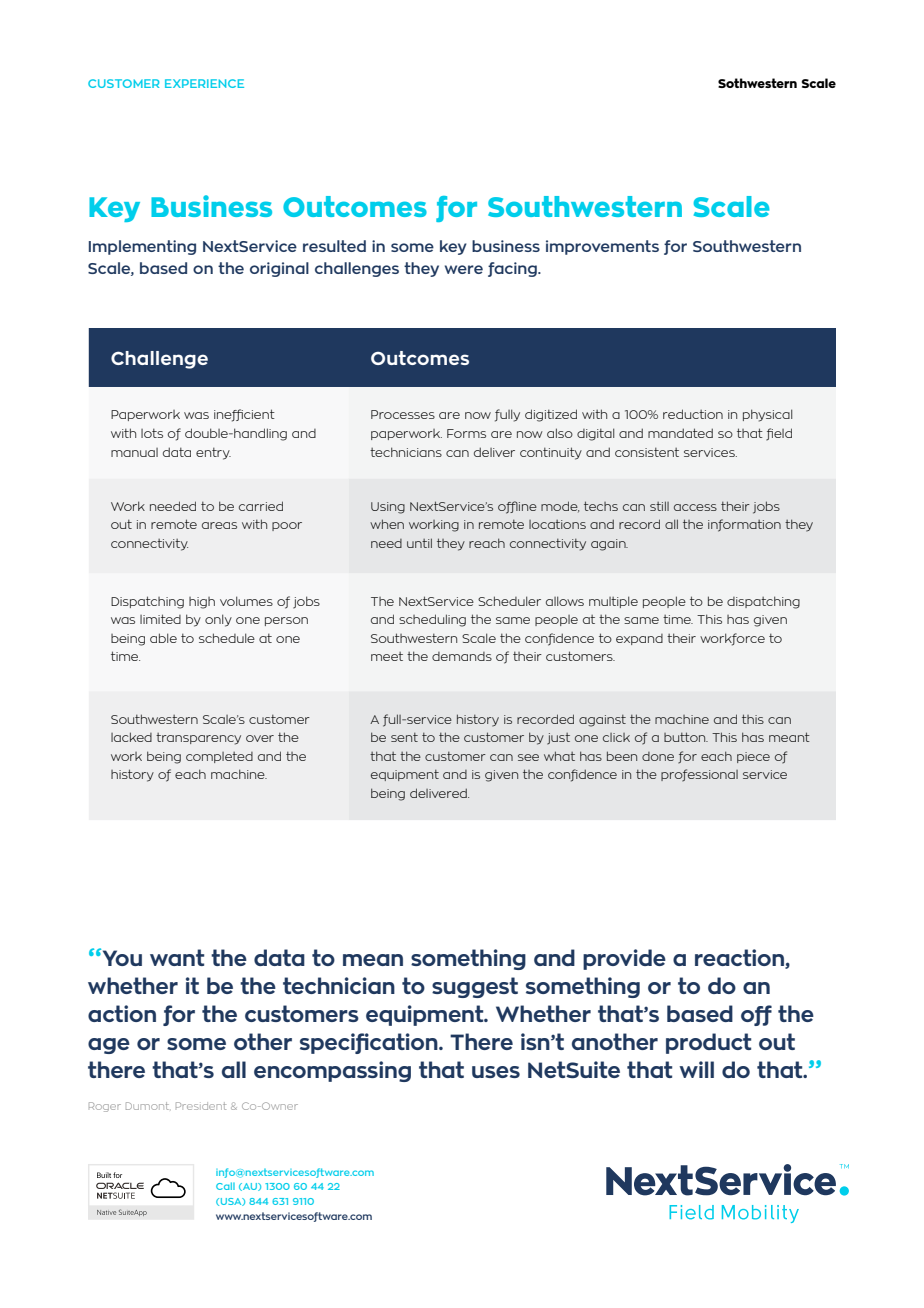 The image size is (924, 1308). Describe the element at coordinates (699, 775) in the document. I see `professional` at that location.
